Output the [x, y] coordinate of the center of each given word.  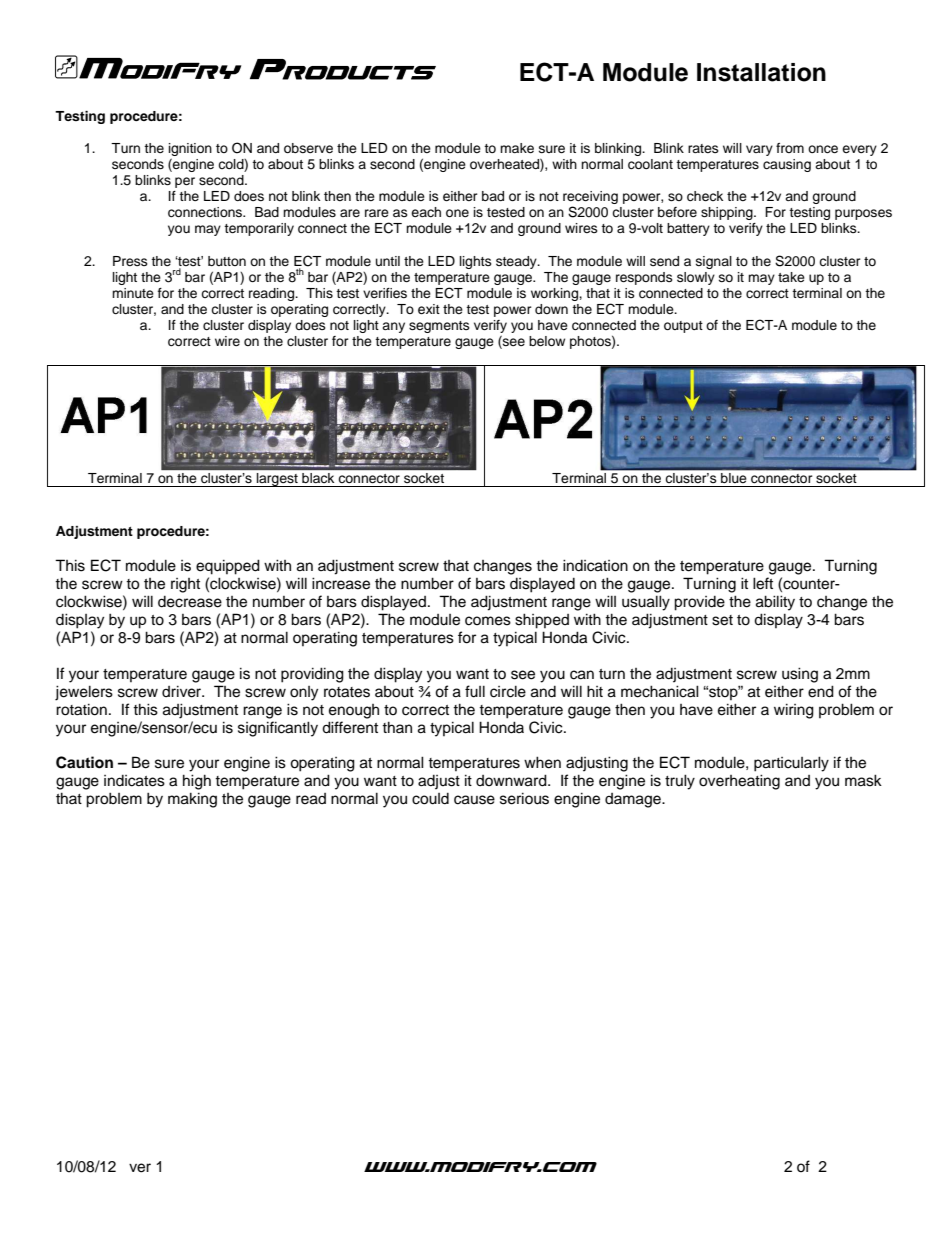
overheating [739, 782]
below [547, 341]
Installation [761, 72]
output [683, 327]
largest [277, 480]
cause [474, 800]
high [197, 782]
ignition [190, 149]
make [517, 148]
